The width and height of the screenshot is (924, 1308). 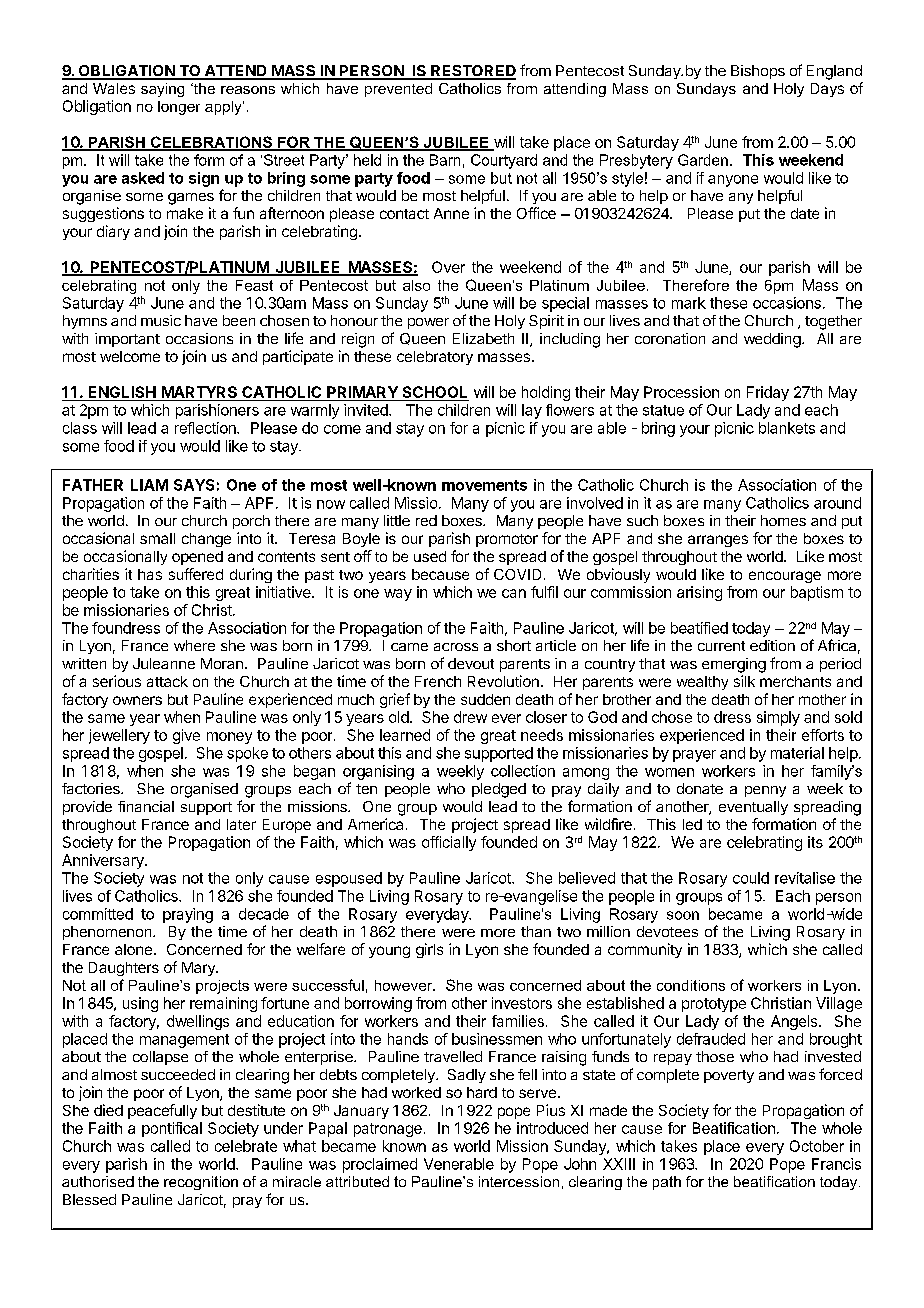 I want to click on MARTYRS, so click(x=199, y=393).
